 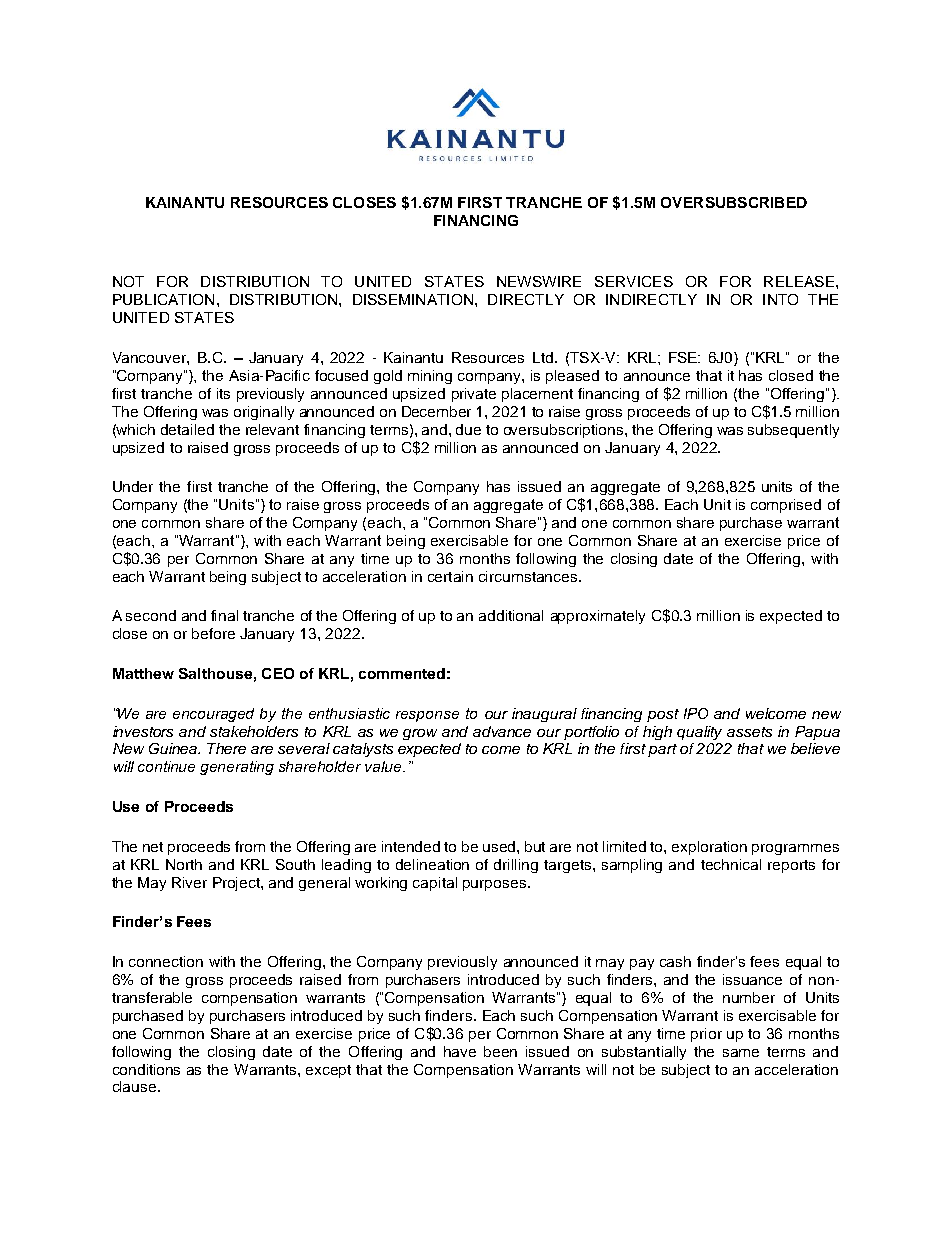 I want to click on detailed, so click(x=187, y=429).
